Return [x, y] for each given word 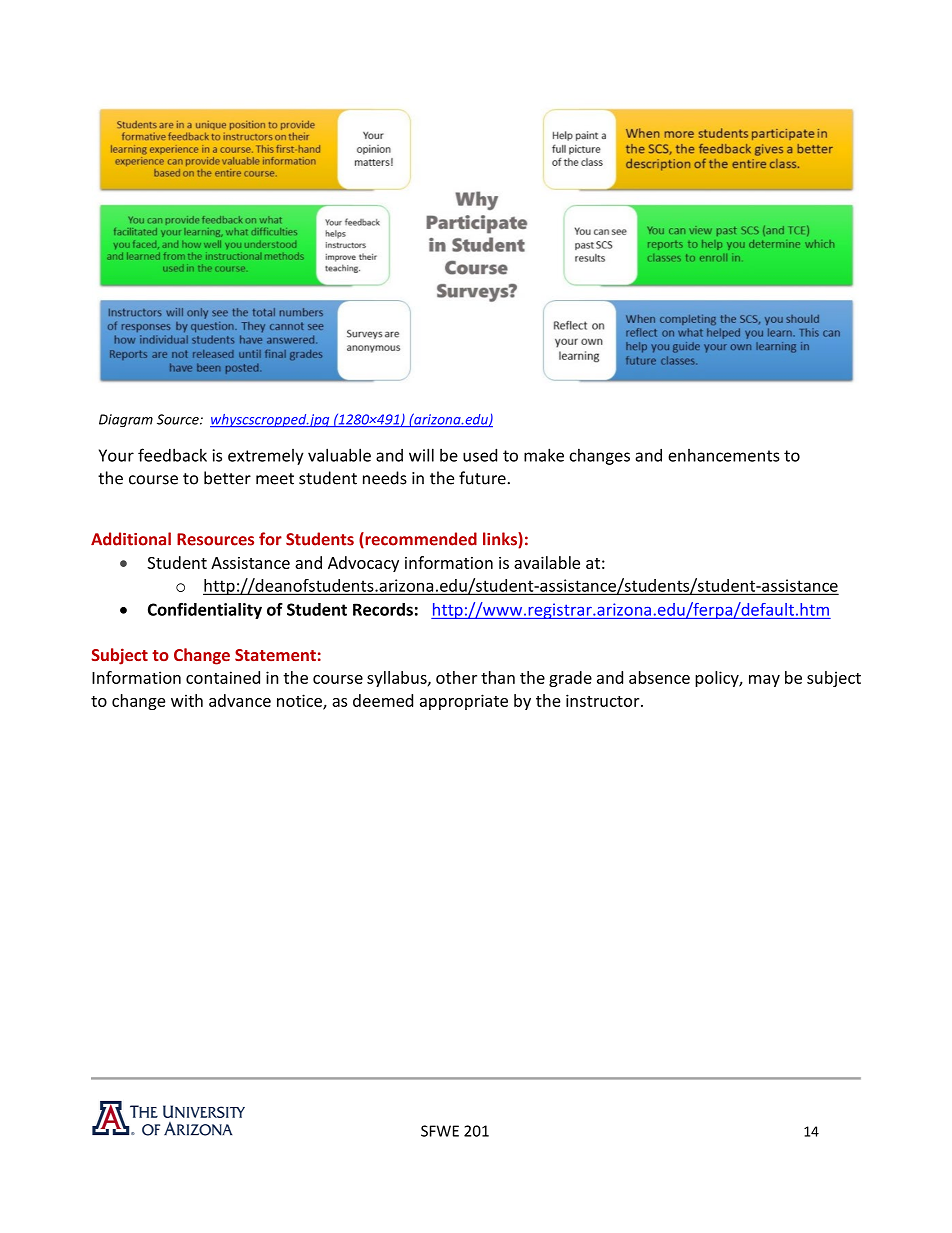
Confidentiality [205, 610]
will [421, 455]
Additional [131, 539]
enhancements [723, 455]
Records [383, 609]
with [187, 700]
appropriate [464, 702]
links [501, 540]
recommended [420, 540]
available [547, 562]
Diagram [126, 420]
